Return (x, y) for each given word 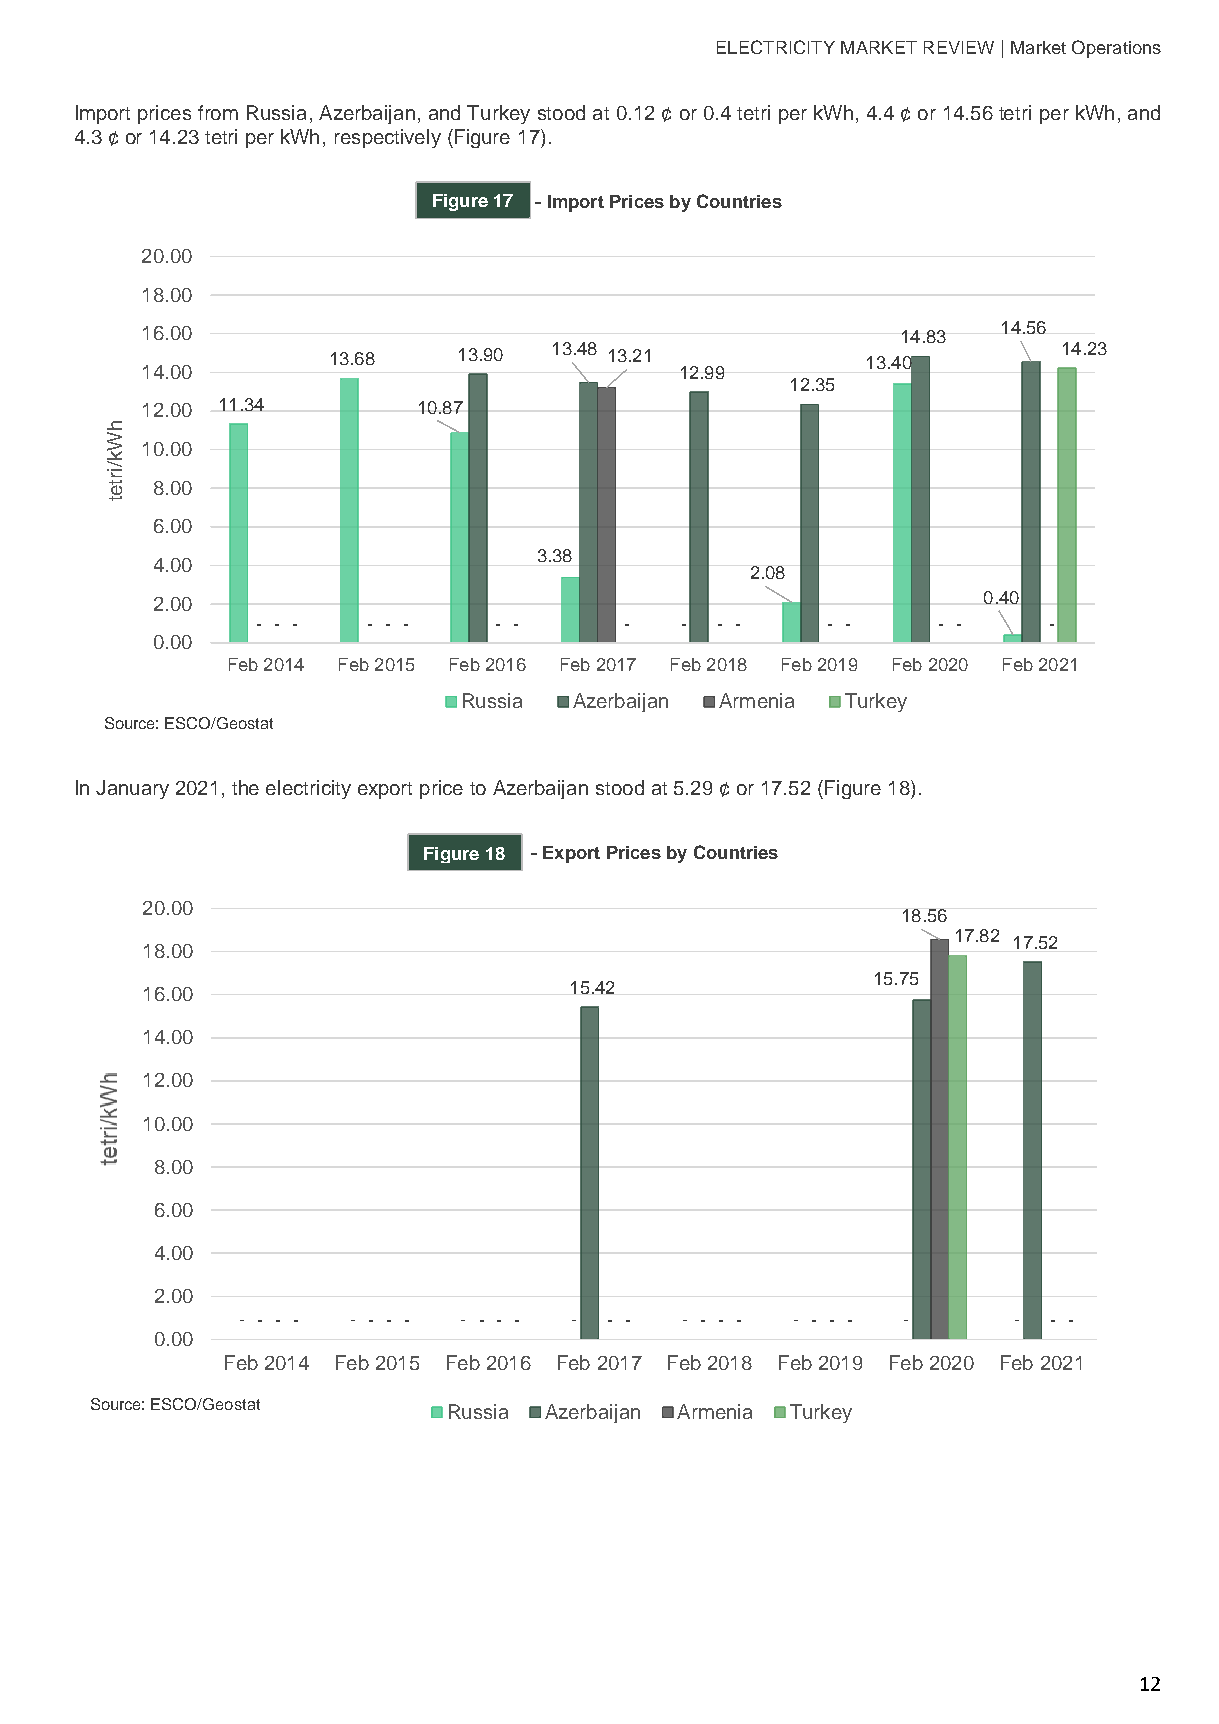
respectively (388, 138)
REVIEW (959, 47)
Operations (1116, 49)
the (245, 787)
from (218, 112)
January (132, 789)
